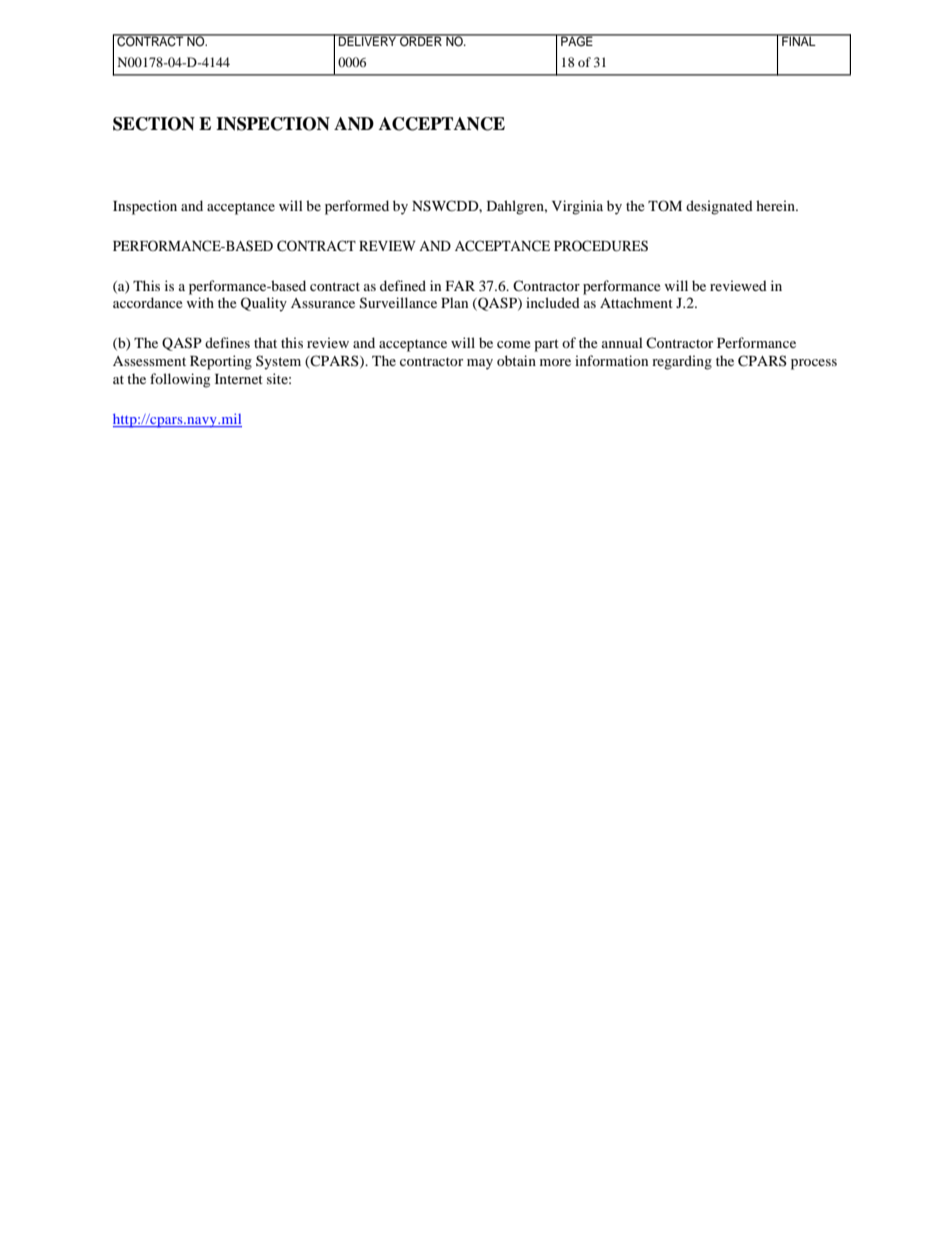  Describe the element at coordinates (221, 362) in the image. I see `Reporting` at that location.
